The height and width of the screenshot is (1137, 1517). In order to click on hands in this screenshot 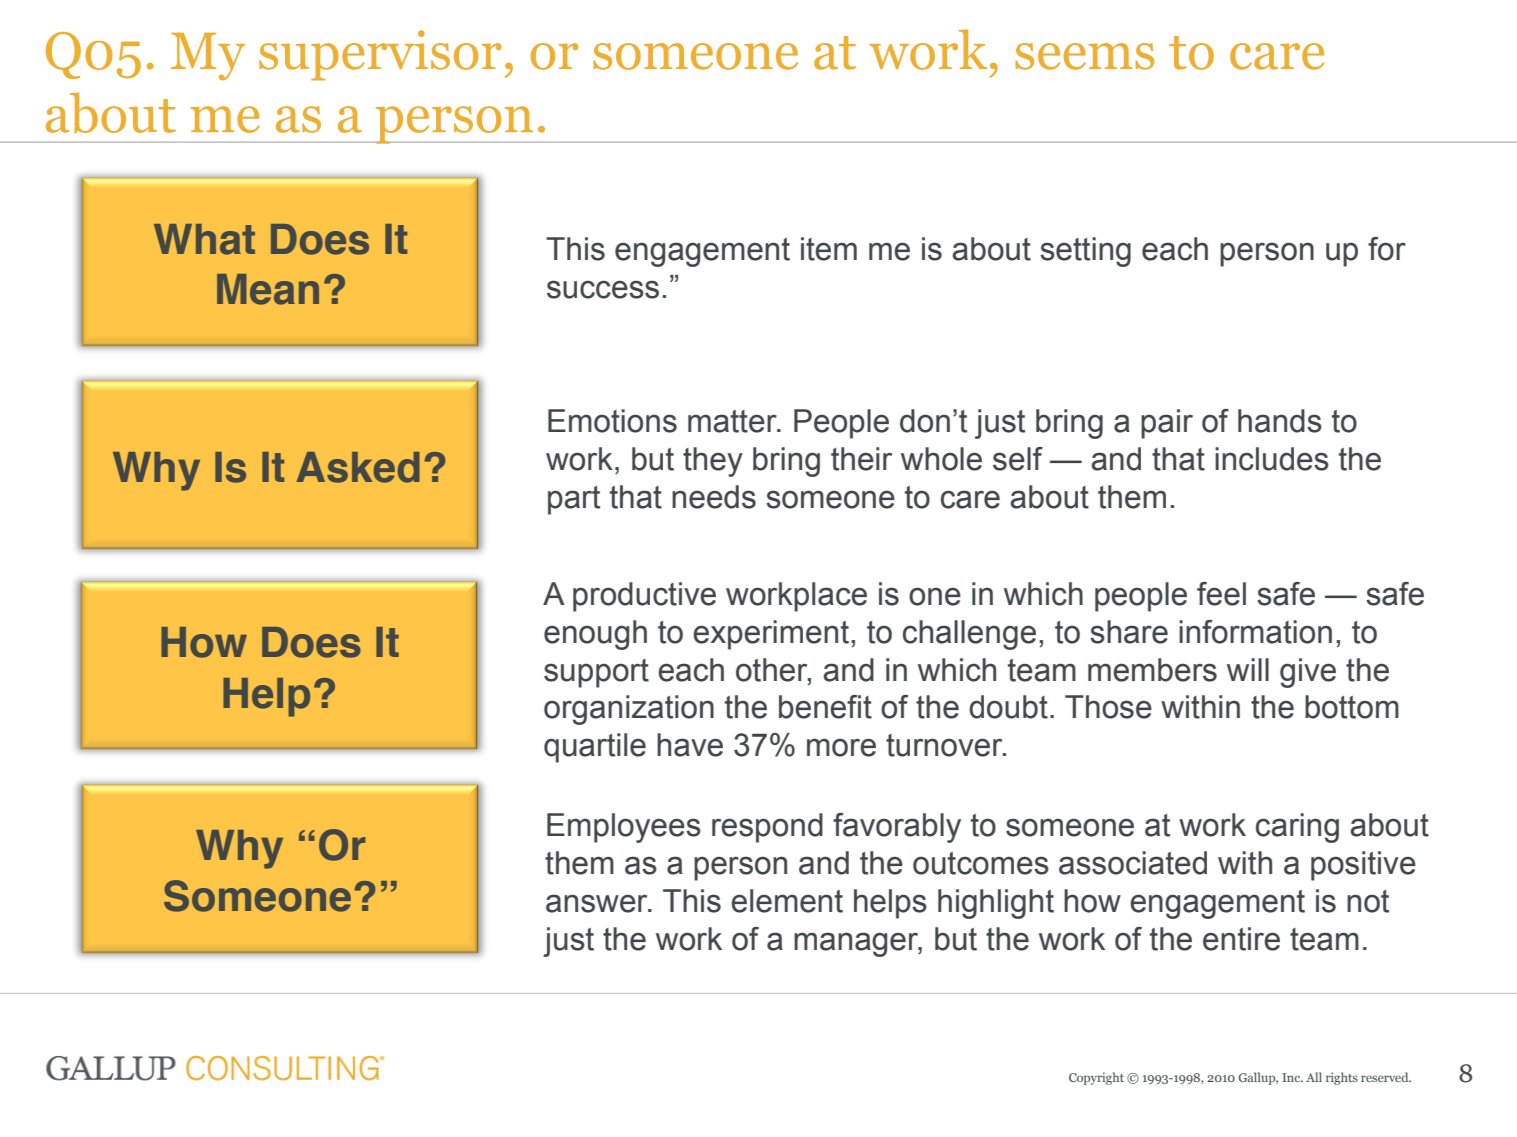, I will do `click(1280, 421)`.
